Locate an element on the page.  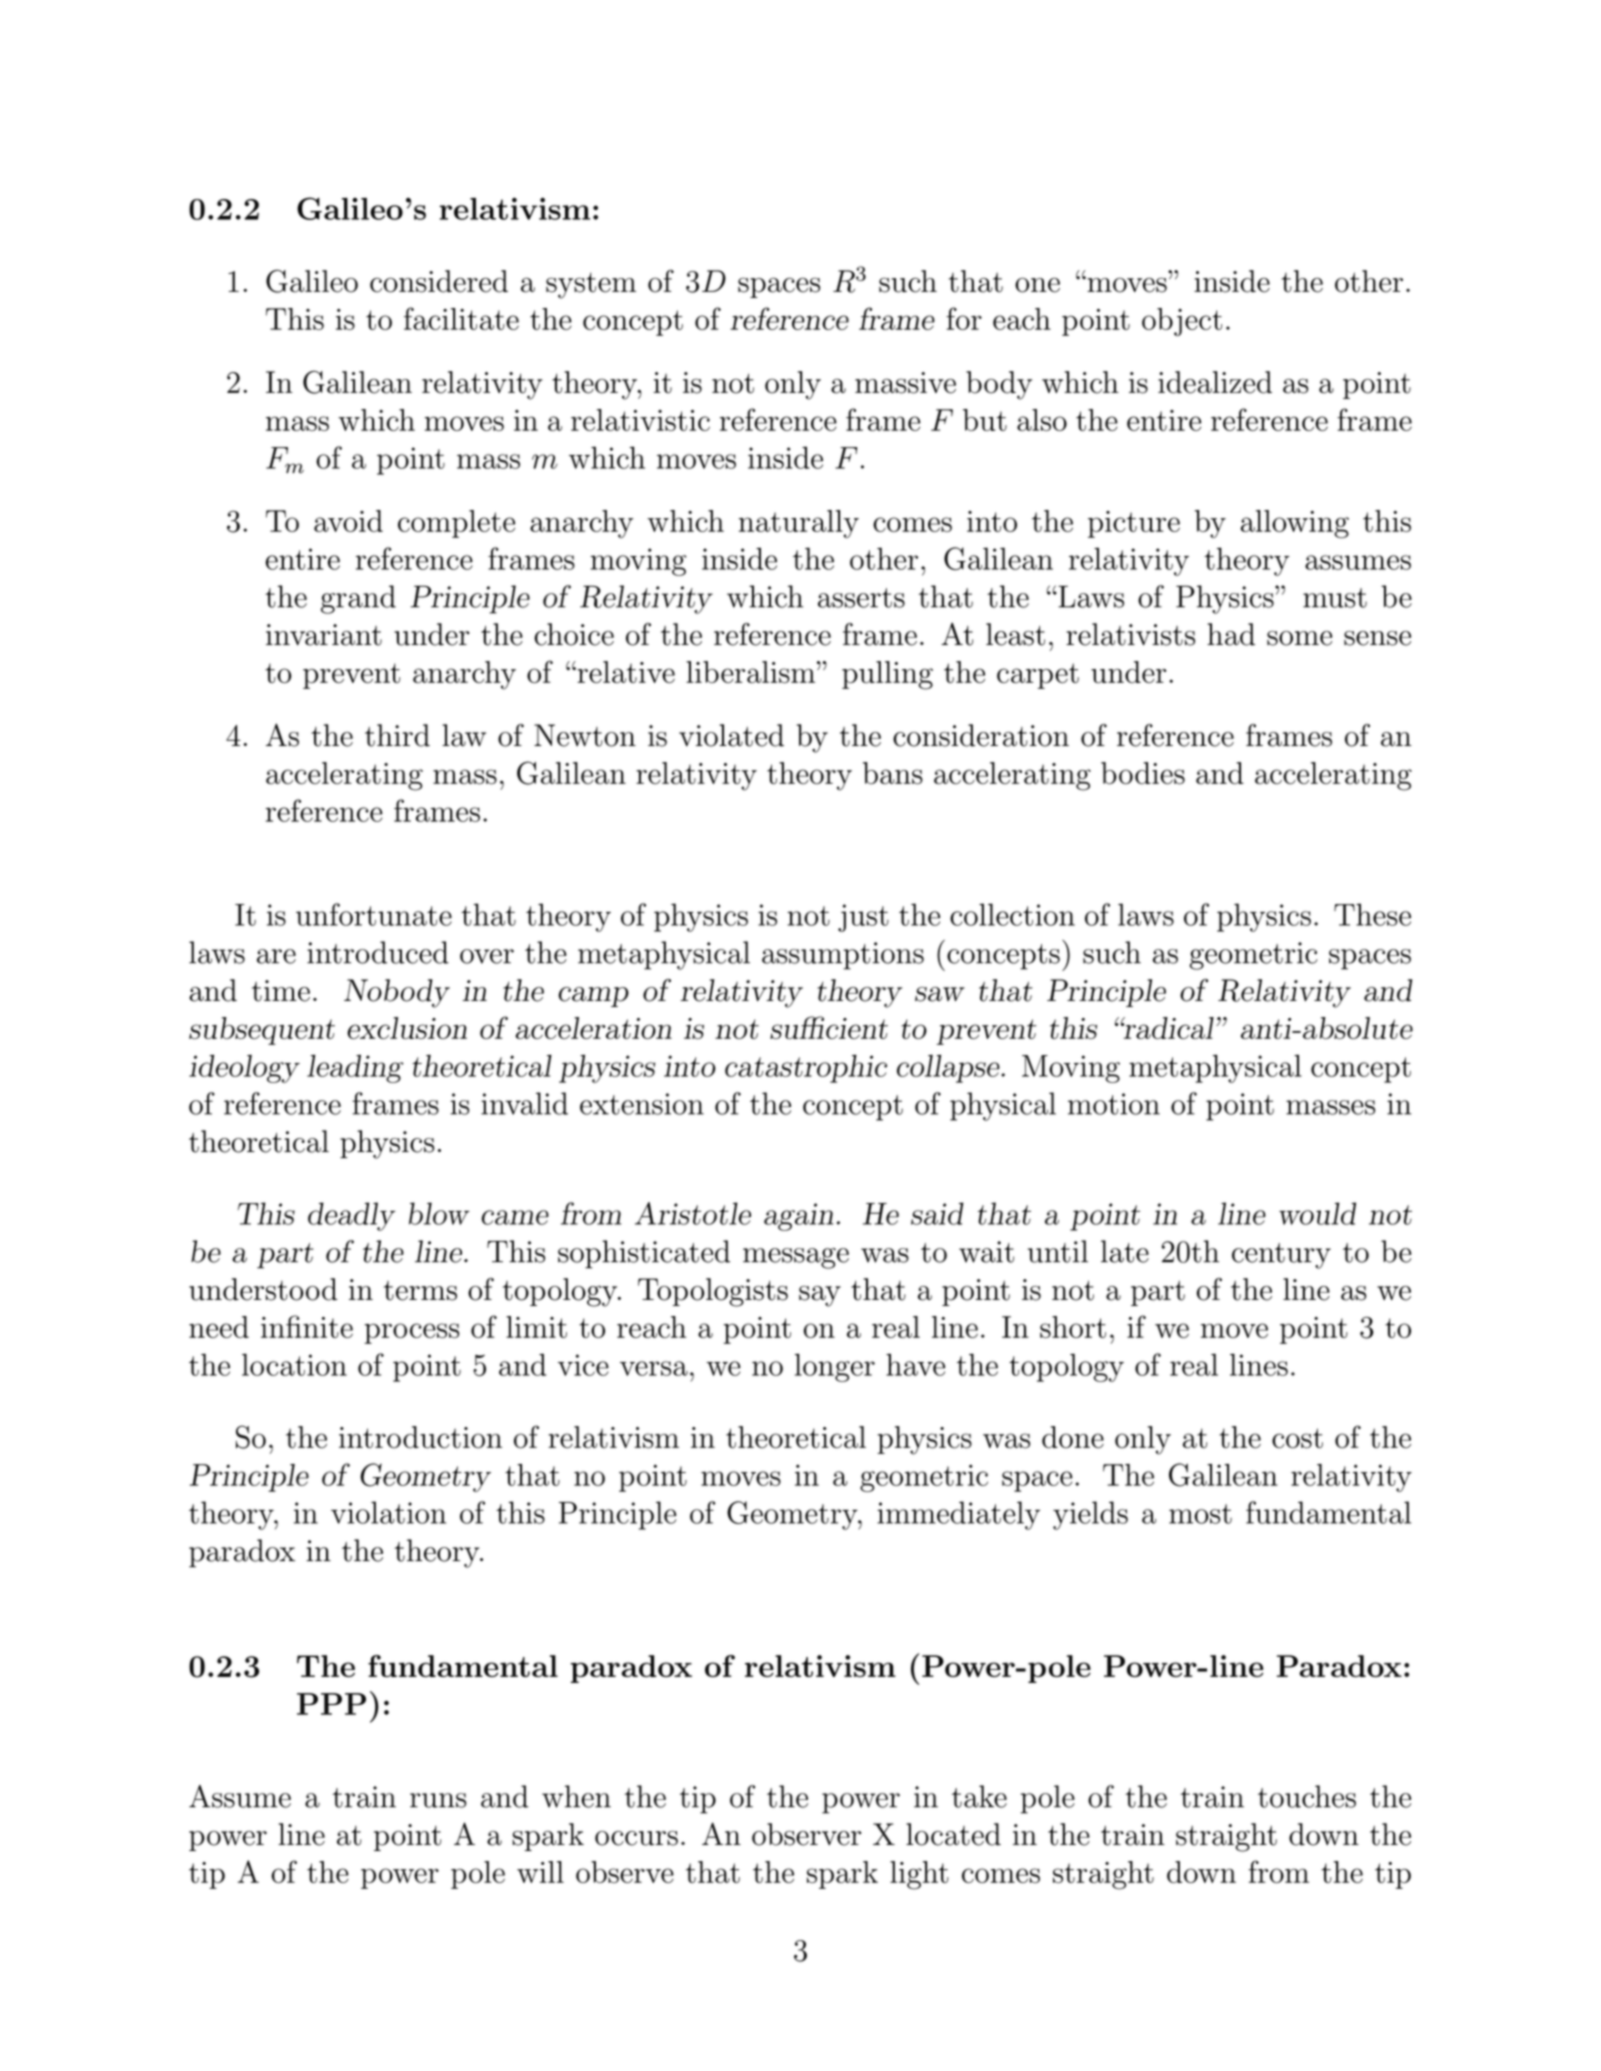
liberalism is located at coordinates (752, 672).
